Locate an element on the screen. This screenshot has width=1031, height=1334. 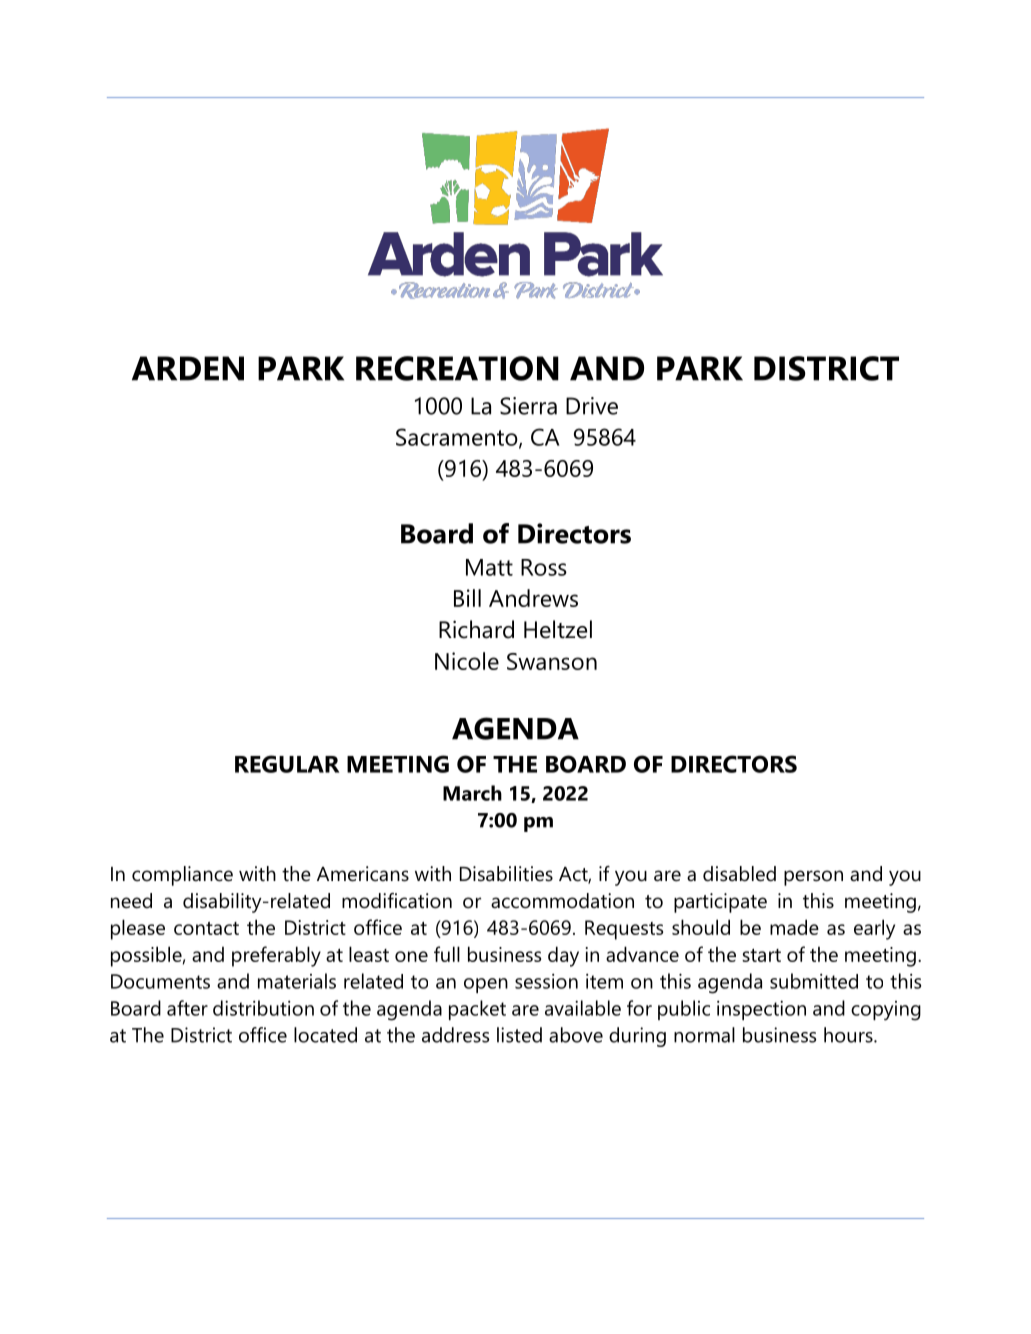
inspection is located at coordinates (761, 1010).
